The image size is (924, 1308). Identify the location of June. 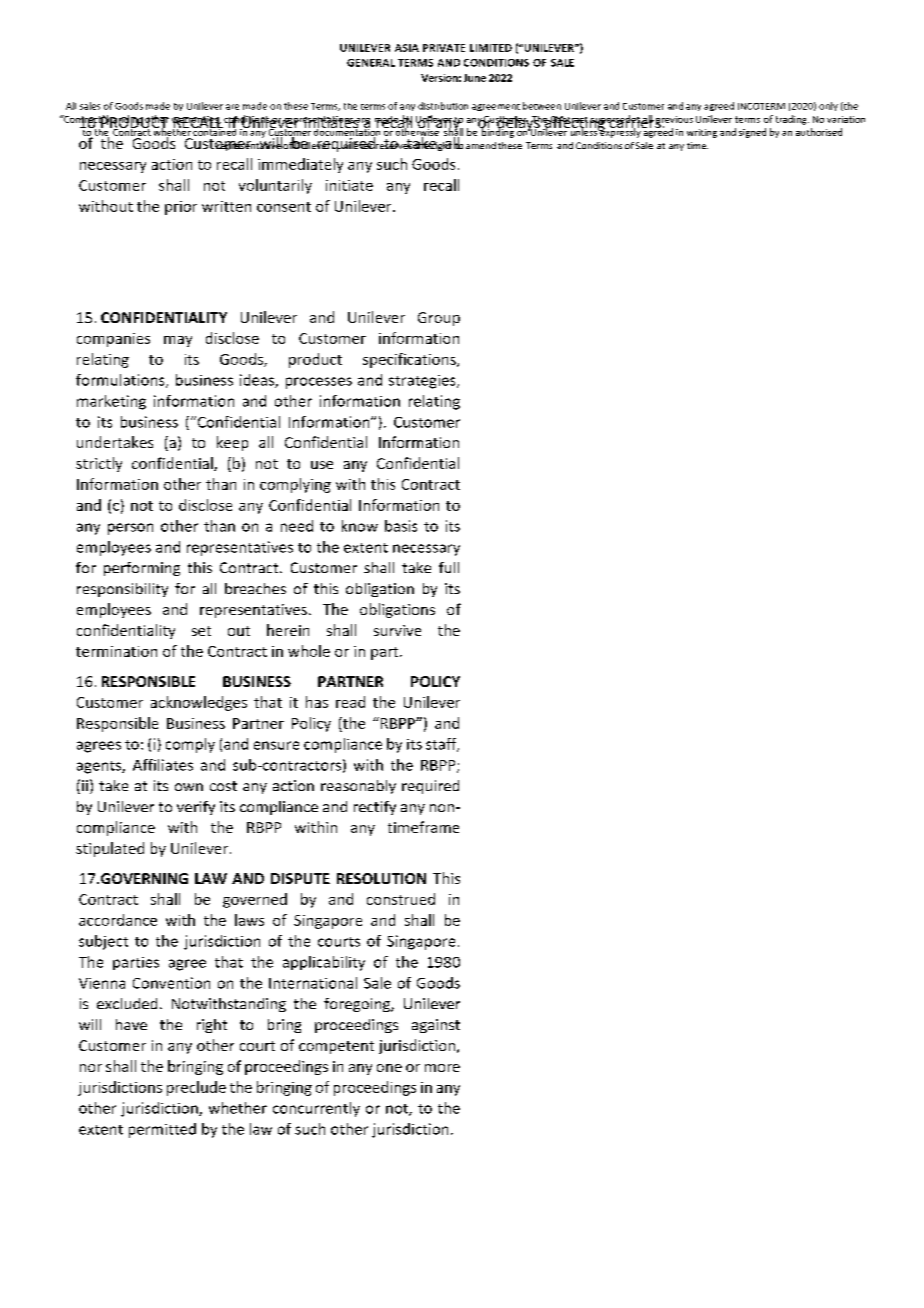
(475, 78).
